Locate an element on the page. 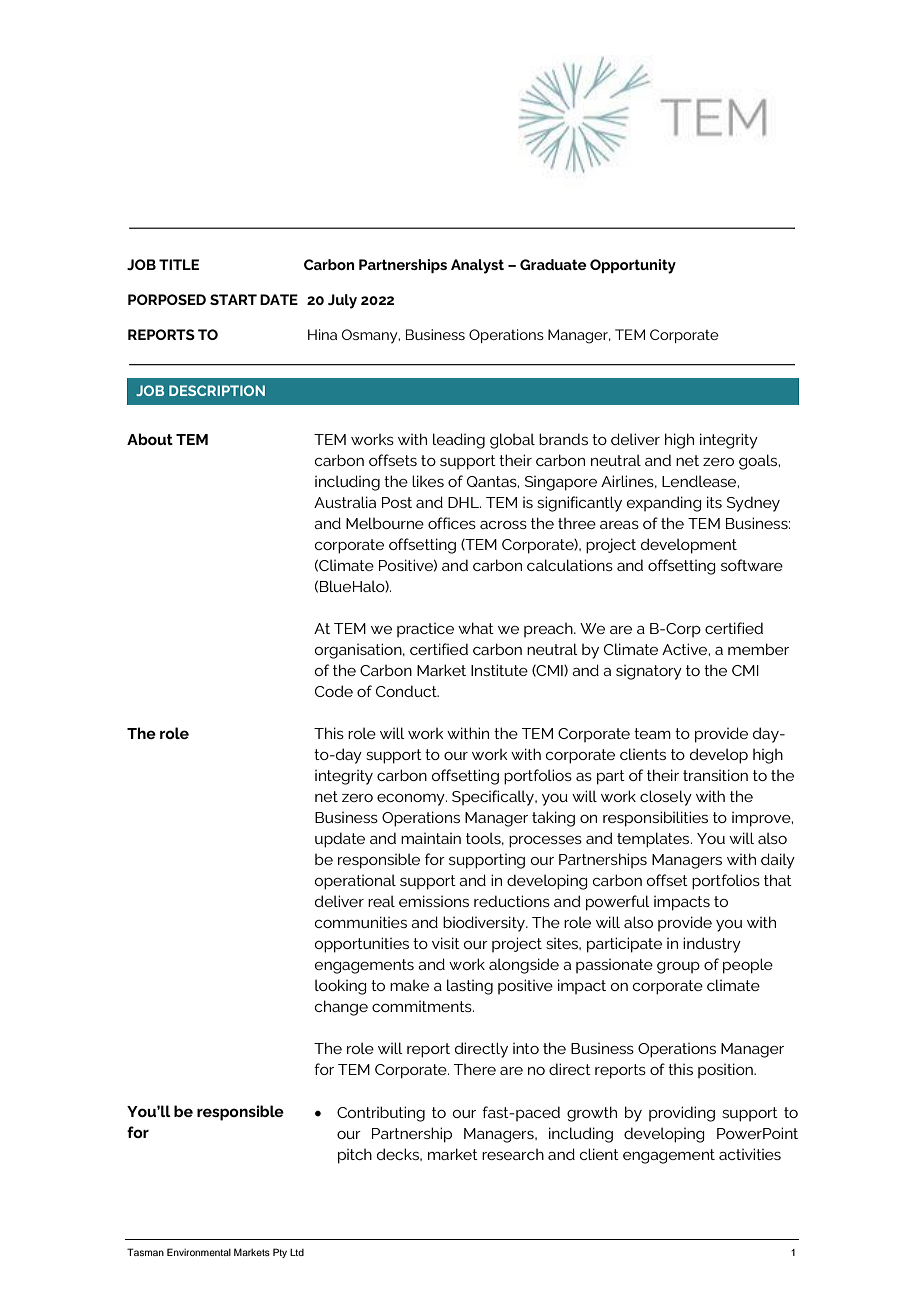 The image size is (924, 1308). Opportunity is located at coordinates (633, 266).
